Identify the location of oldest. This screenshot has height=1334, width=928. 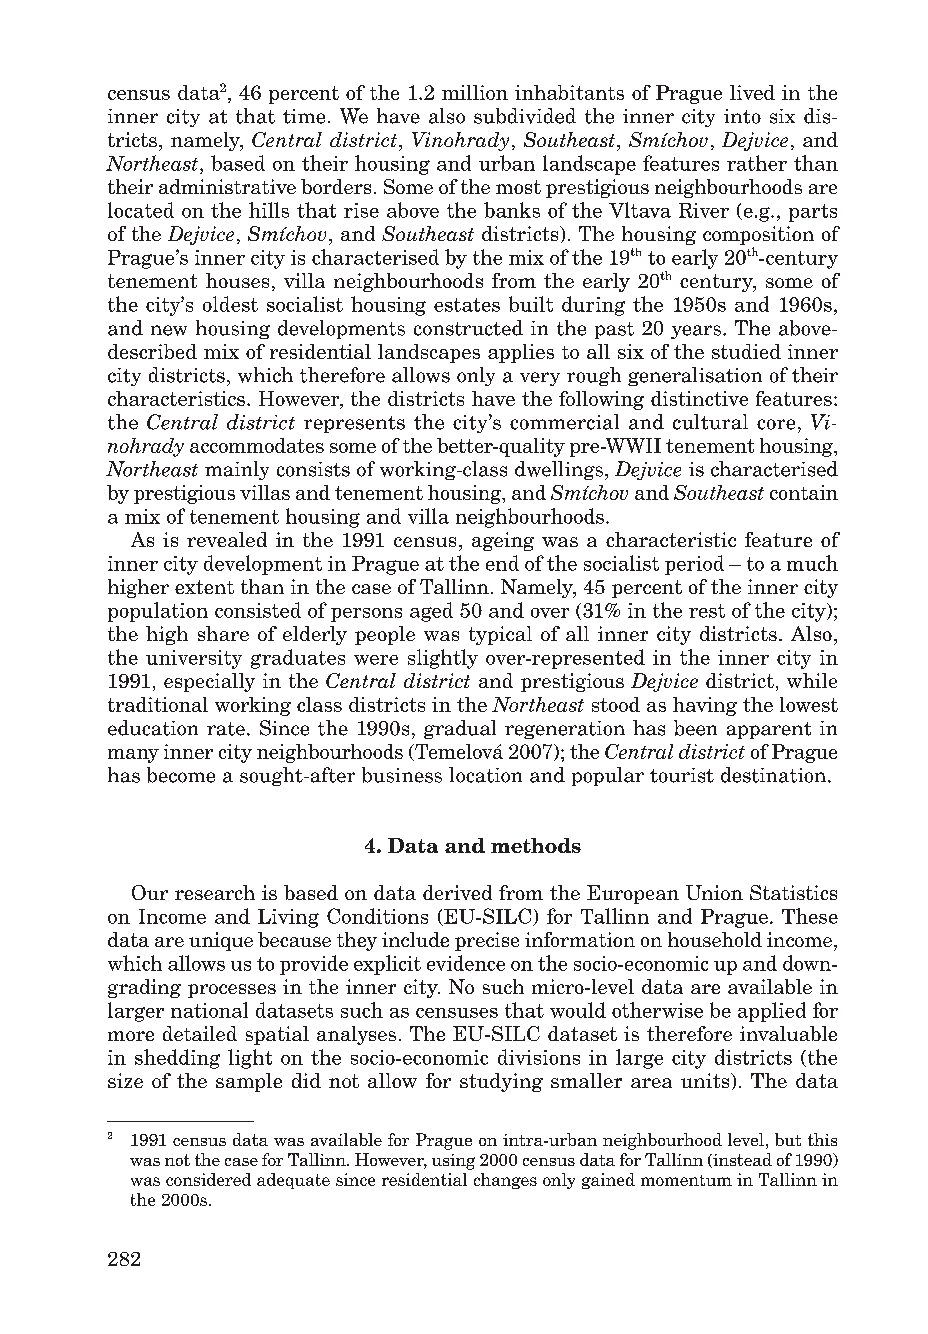
(230, 304).
